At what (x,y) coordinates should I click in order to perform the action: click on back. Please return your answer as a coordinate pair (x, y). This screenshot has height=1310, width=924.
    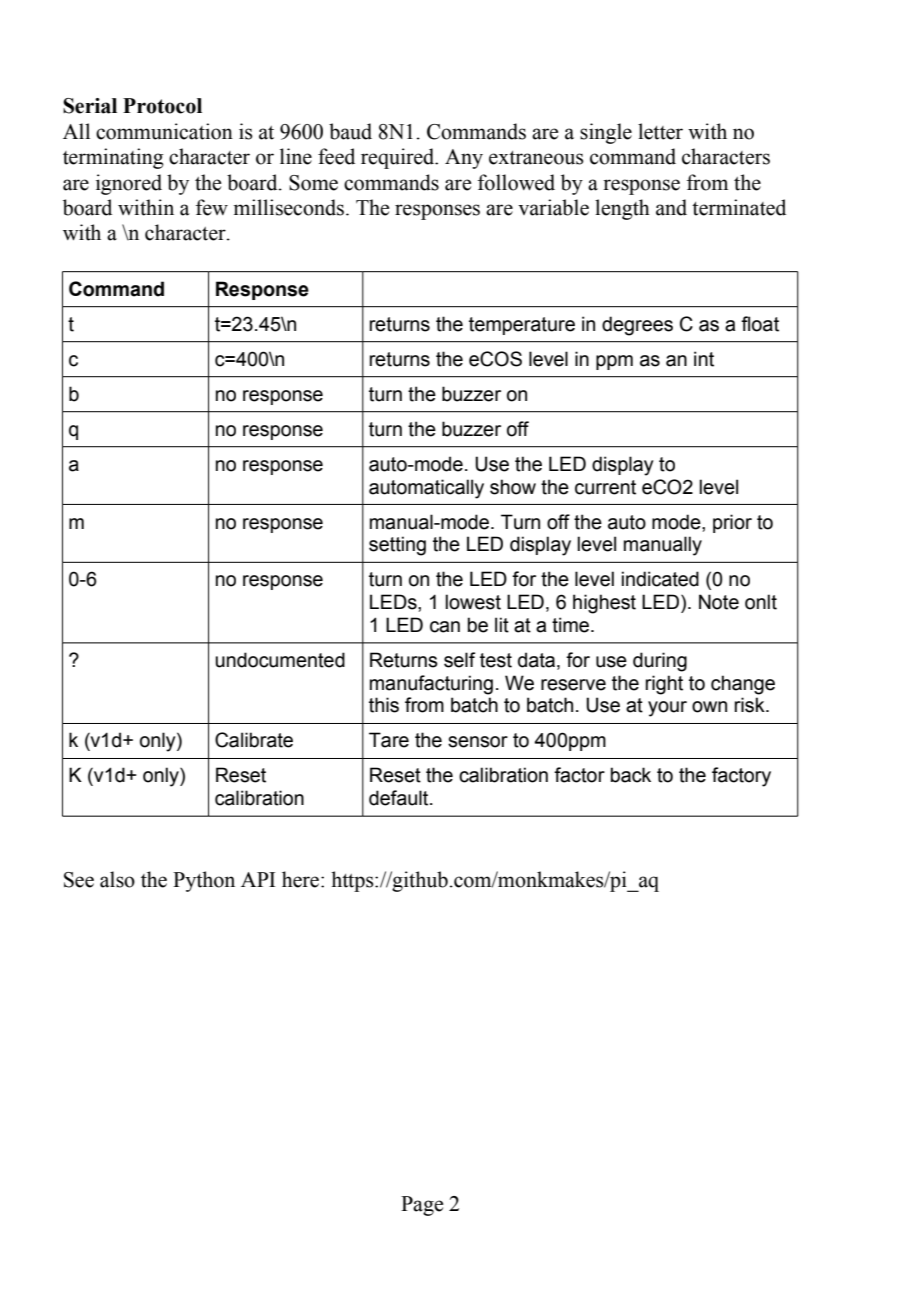
    Looking at the image, I should click on (631, 775).
